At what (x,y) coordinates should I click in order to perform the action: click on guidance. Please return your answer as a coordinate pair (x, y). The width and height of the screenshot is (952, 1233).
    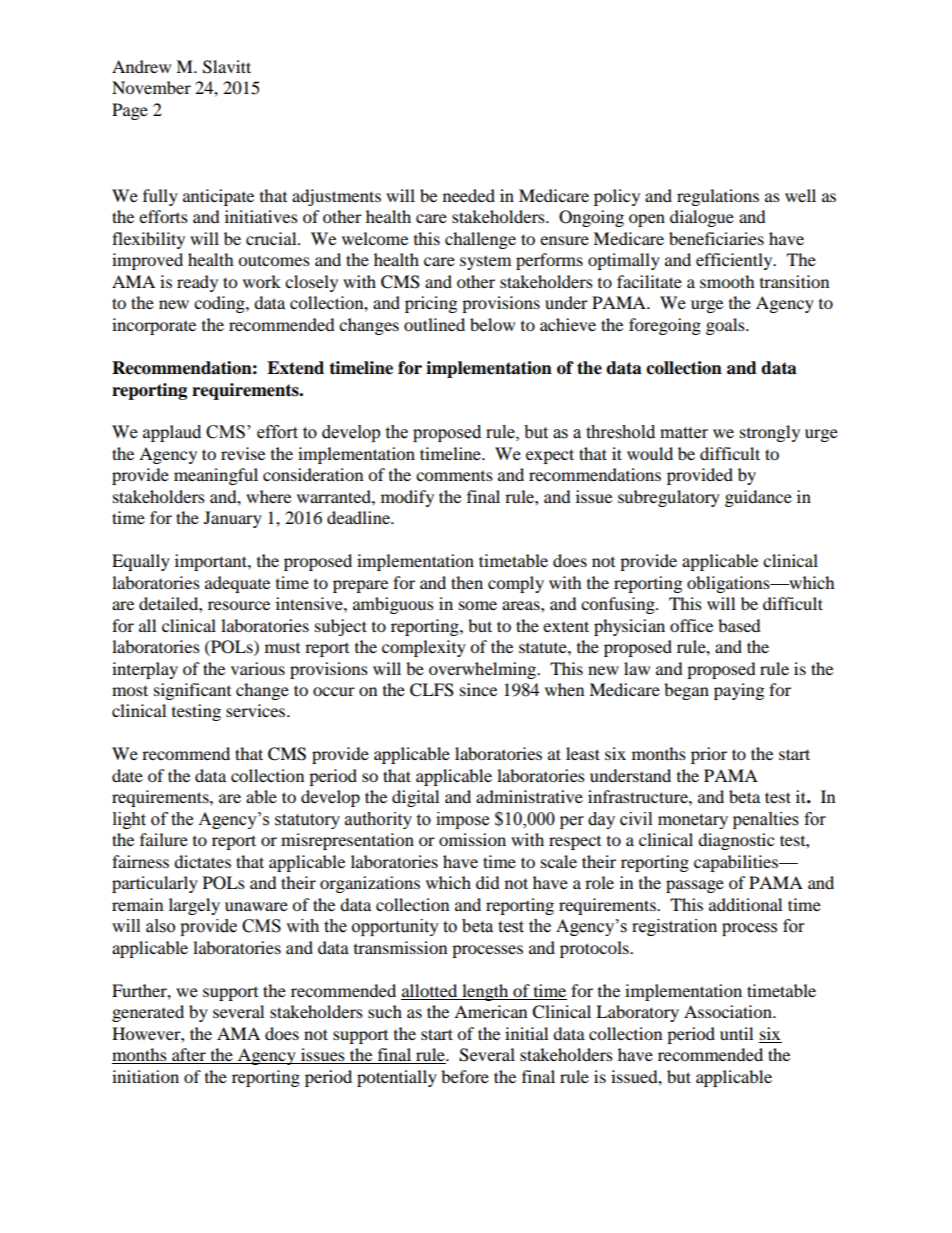
    Looking at the image, I should click on (758, 498).
